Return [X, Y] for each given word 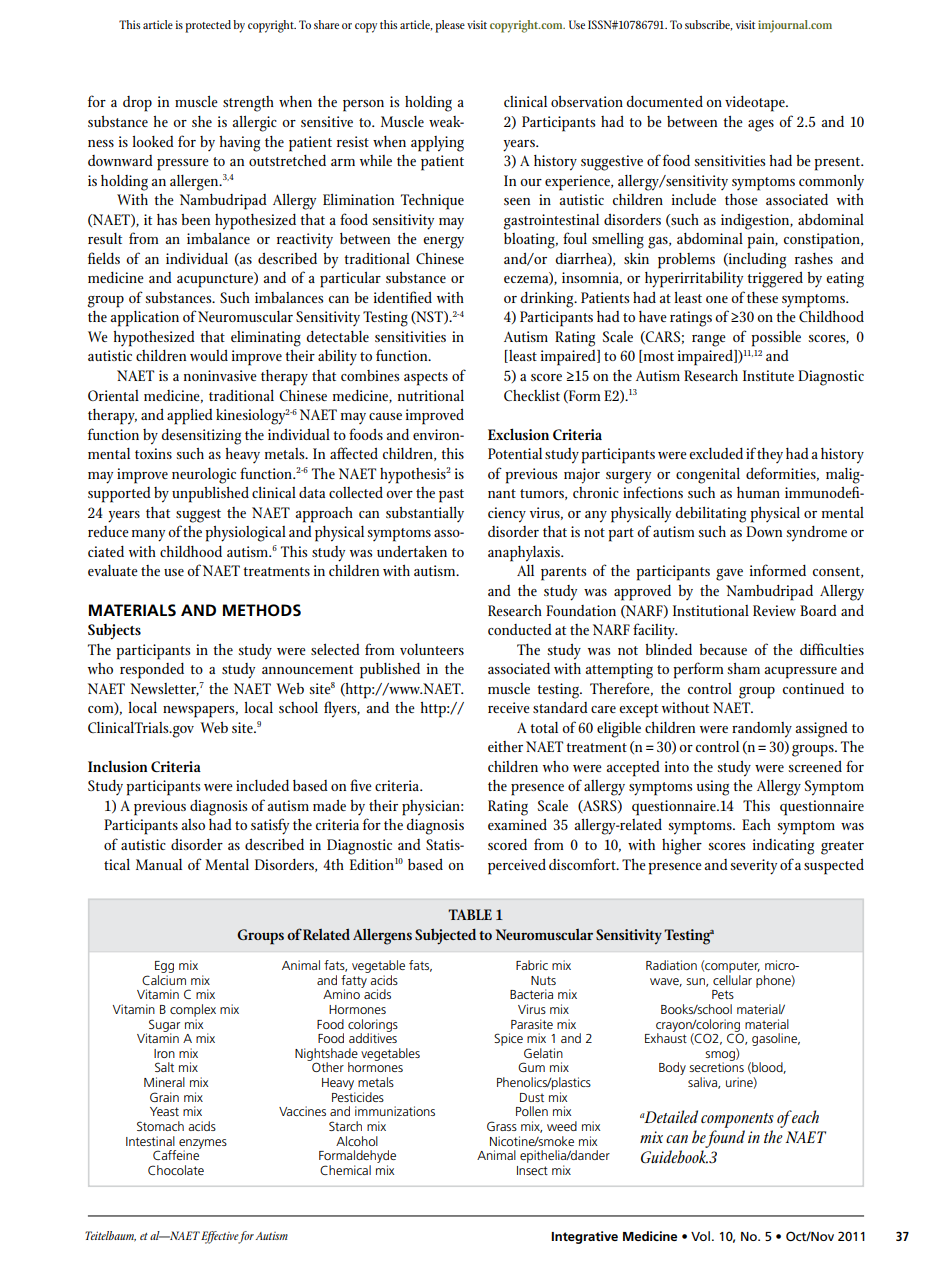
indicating [783, 847]
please [450, 26]
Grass [502, 1126]
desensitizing [201, 437]
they [770, 455]
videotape [756, 104]
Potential [515, 453]
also [193, 824]
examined [517, 824]
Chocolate [176, 1170]
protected [208, 26]
